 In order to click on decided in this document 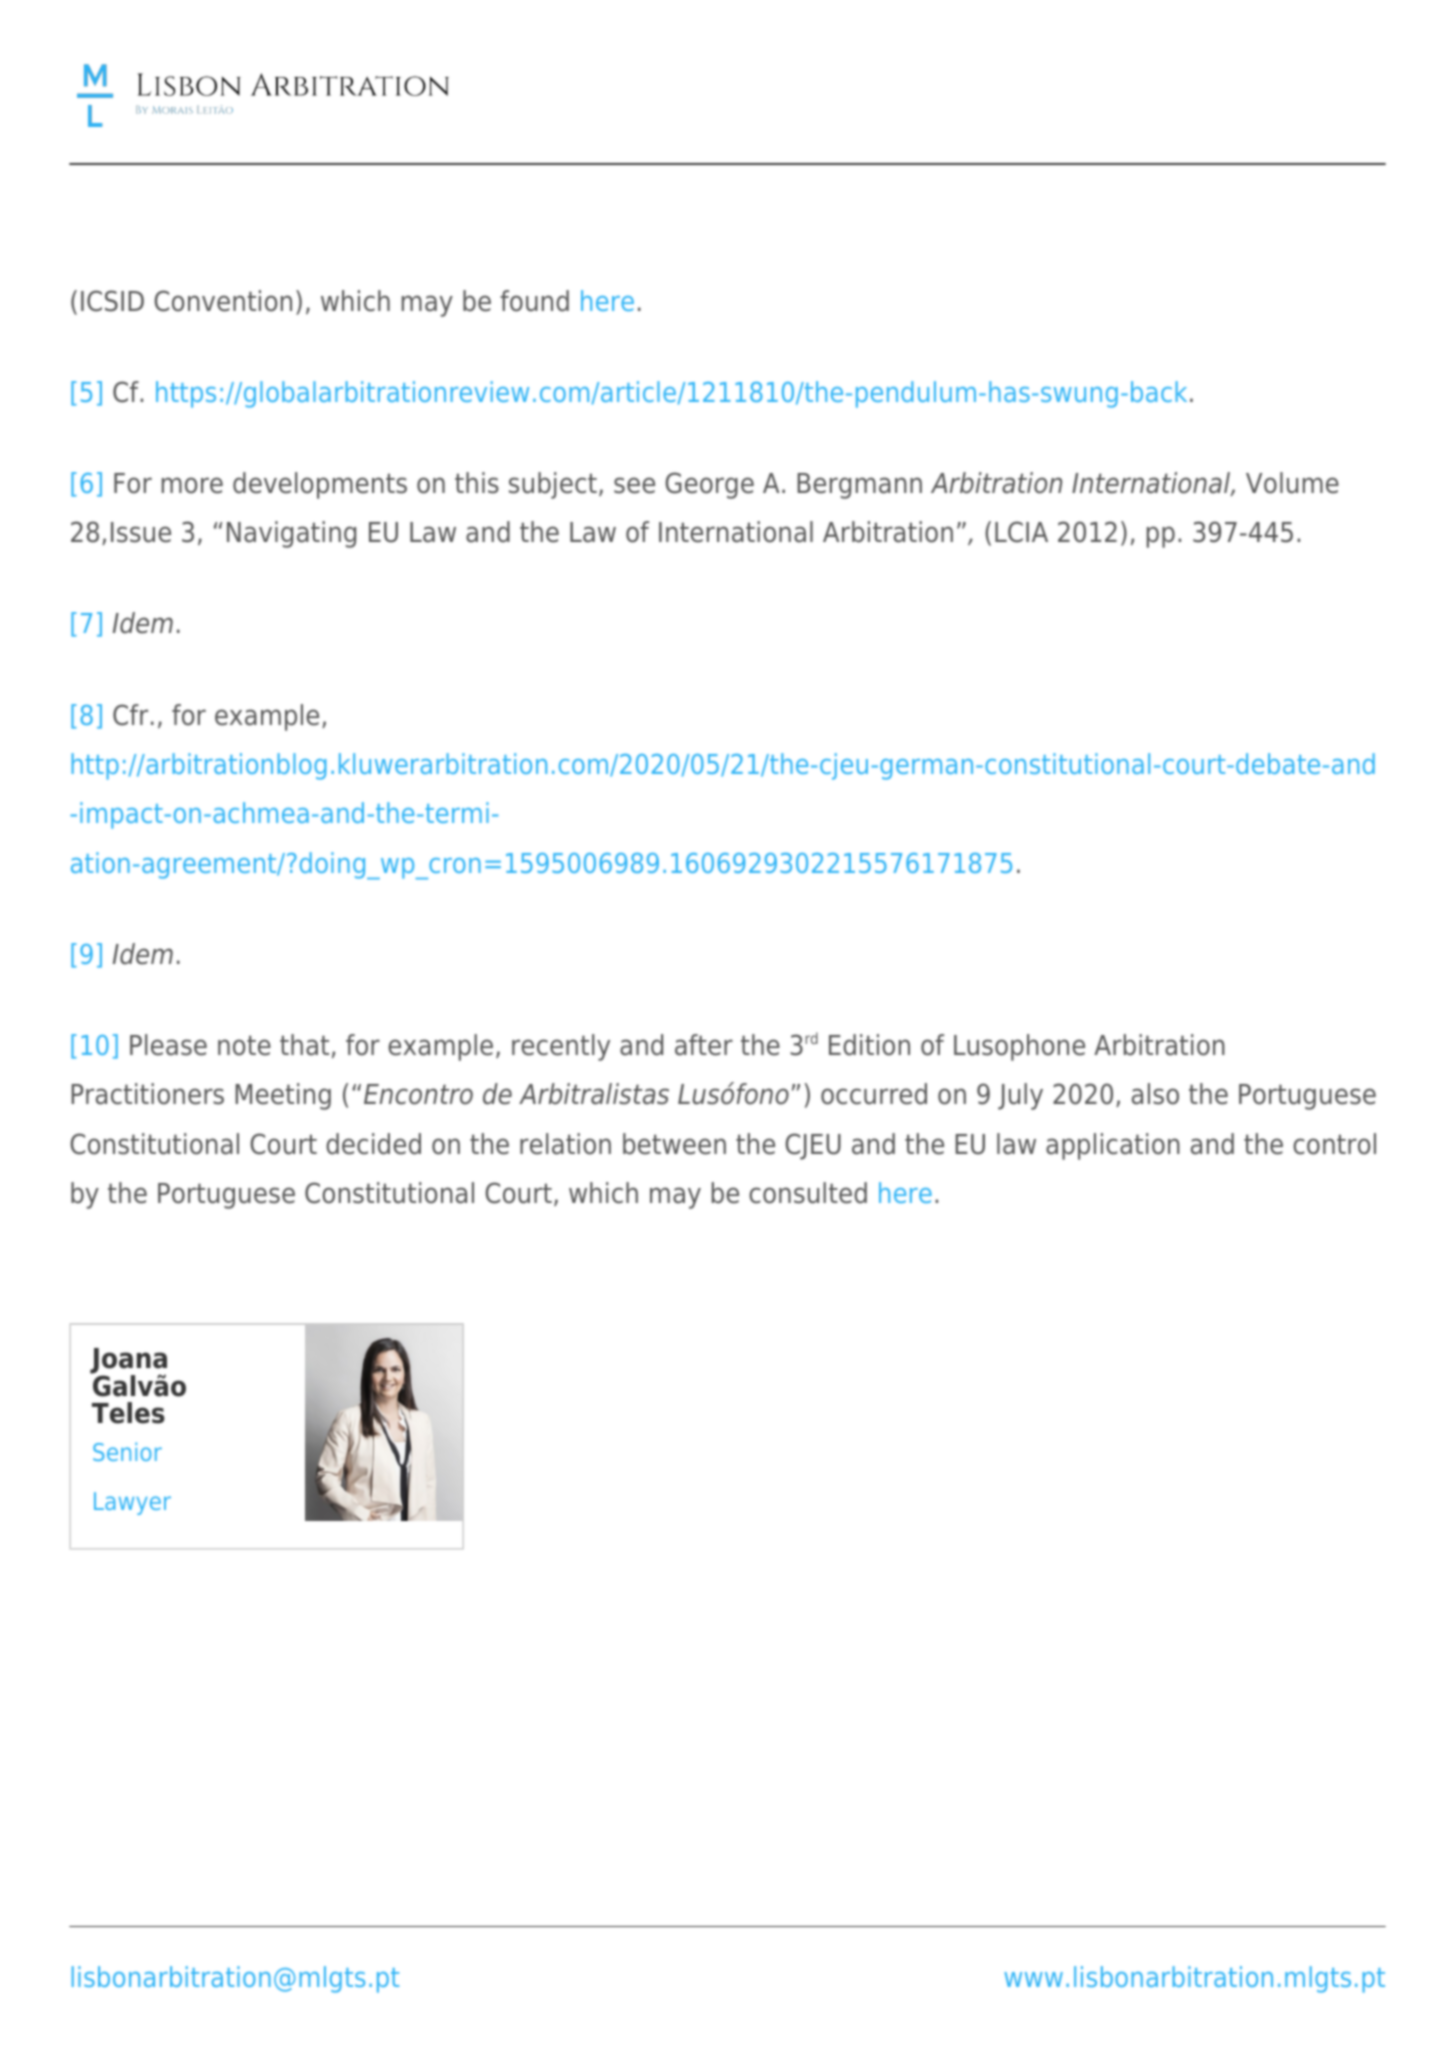, I will do `click(373, 1144)`.
